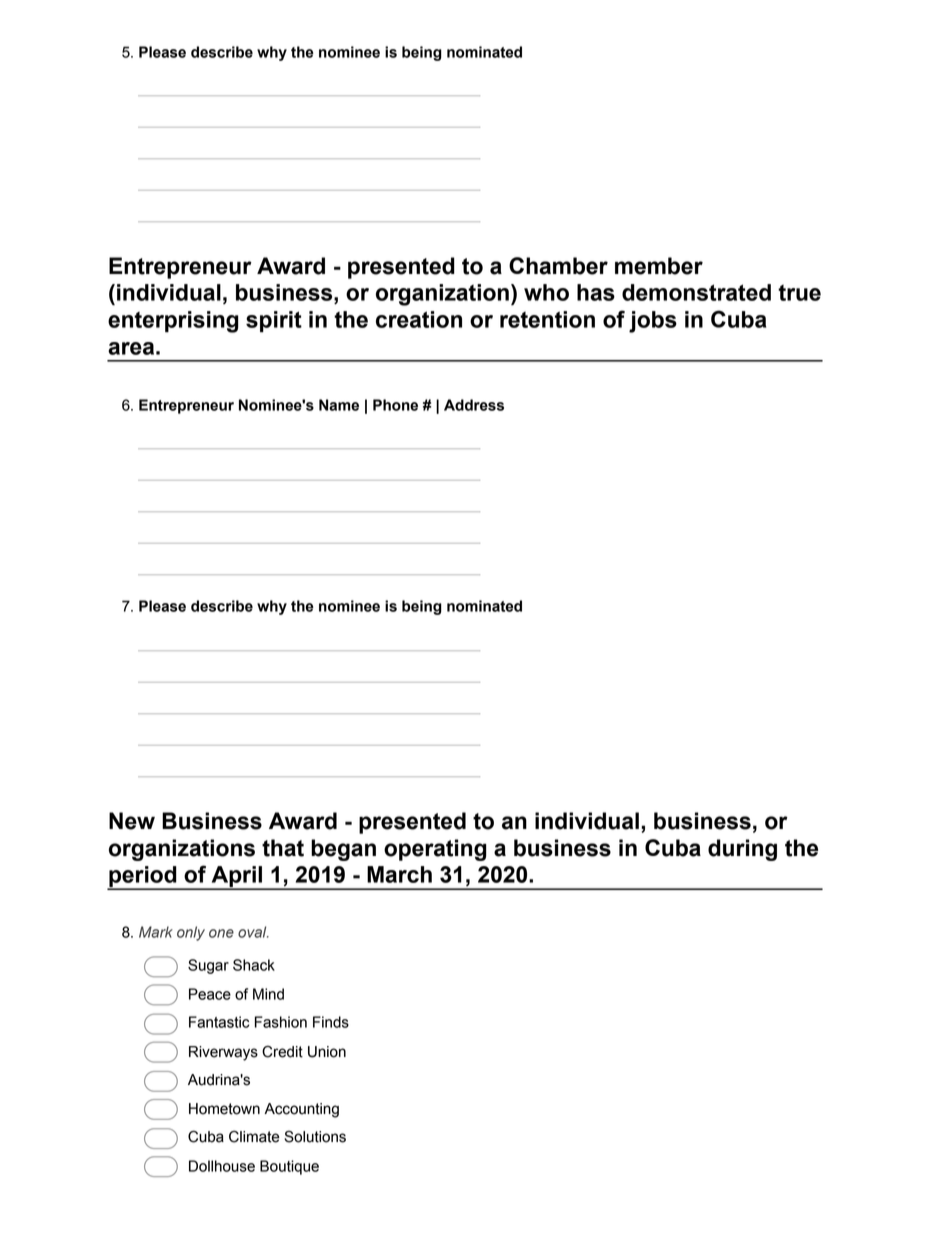 This image has height=1233, width=952. What do you see at coordinates (435, 850) in the image?
I see `operating` at bounding box center [435, 850].
